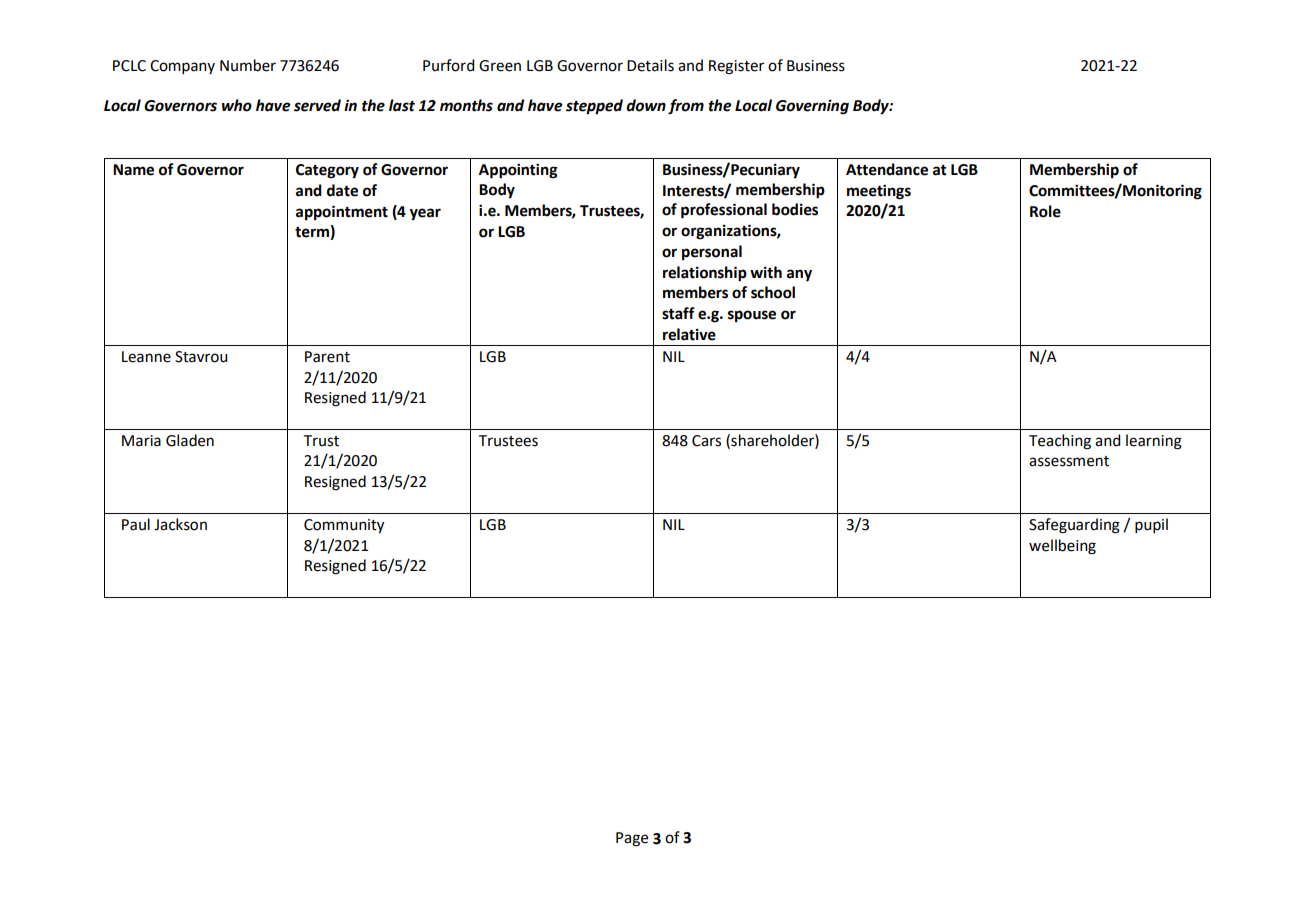 The height and width of the document is (924, 1307). I want to click on wellbeing, so click(1062, 547).
